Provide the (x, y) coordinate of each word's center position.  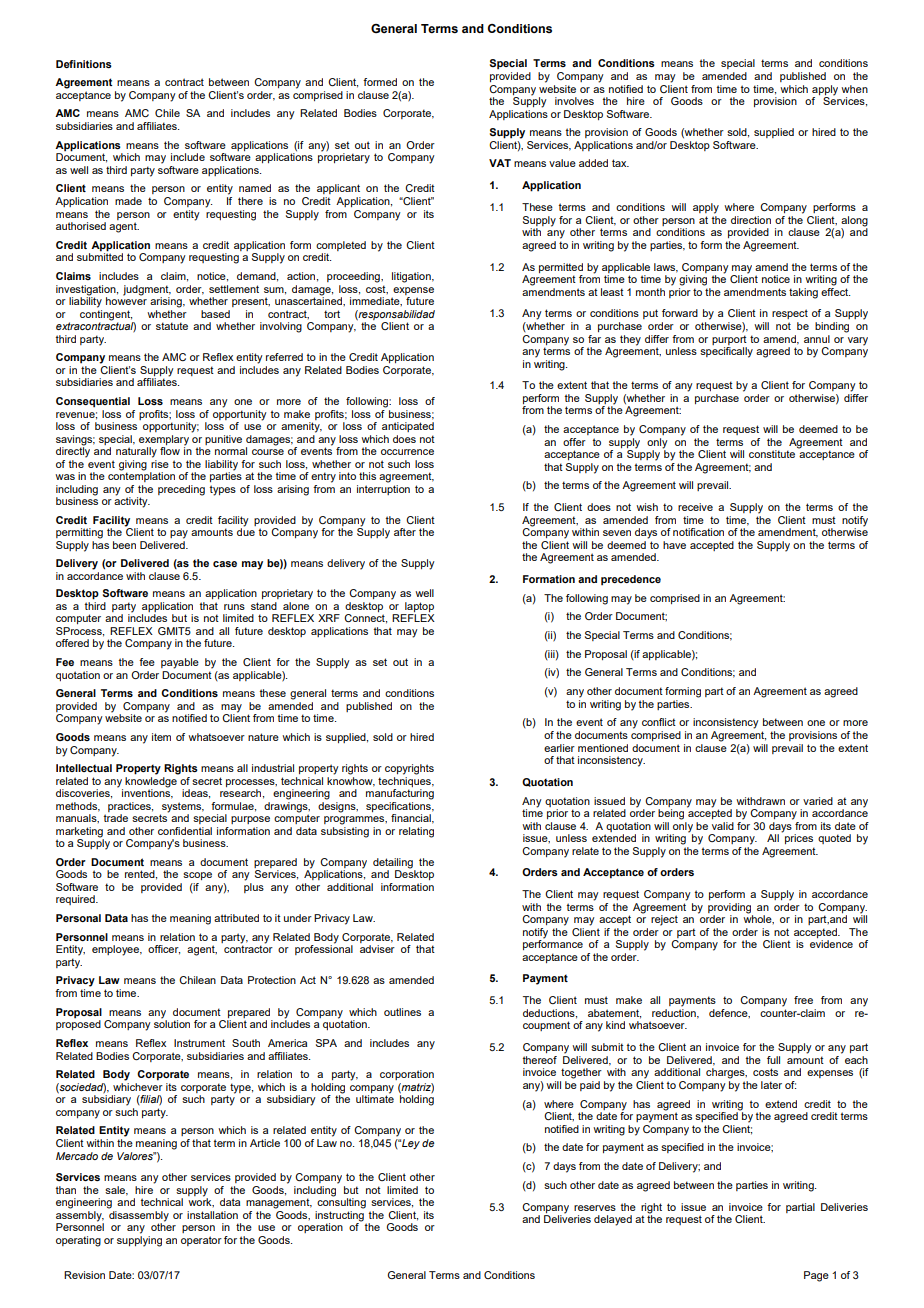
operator (201, 1241)
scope (197, 876)
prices (799, 839)
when (854, 89)
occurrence (407, 452)
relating (416, 832)
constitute (772, 454)
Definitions (84, 64)
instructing (339, 1217)
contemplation (141, 476)
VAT (500, 163)
